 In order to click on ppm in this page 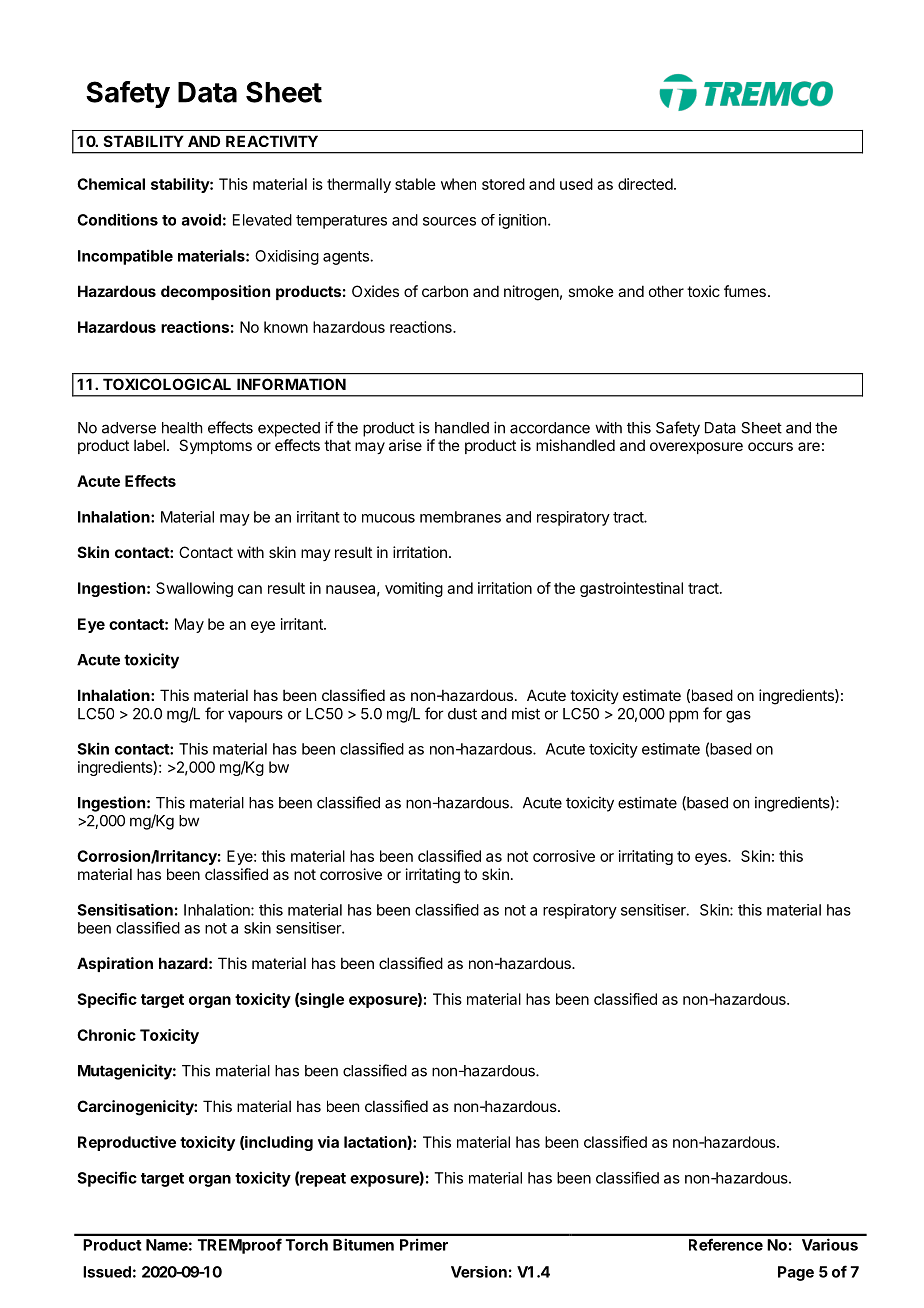, I will do `click(683, 716)`.
